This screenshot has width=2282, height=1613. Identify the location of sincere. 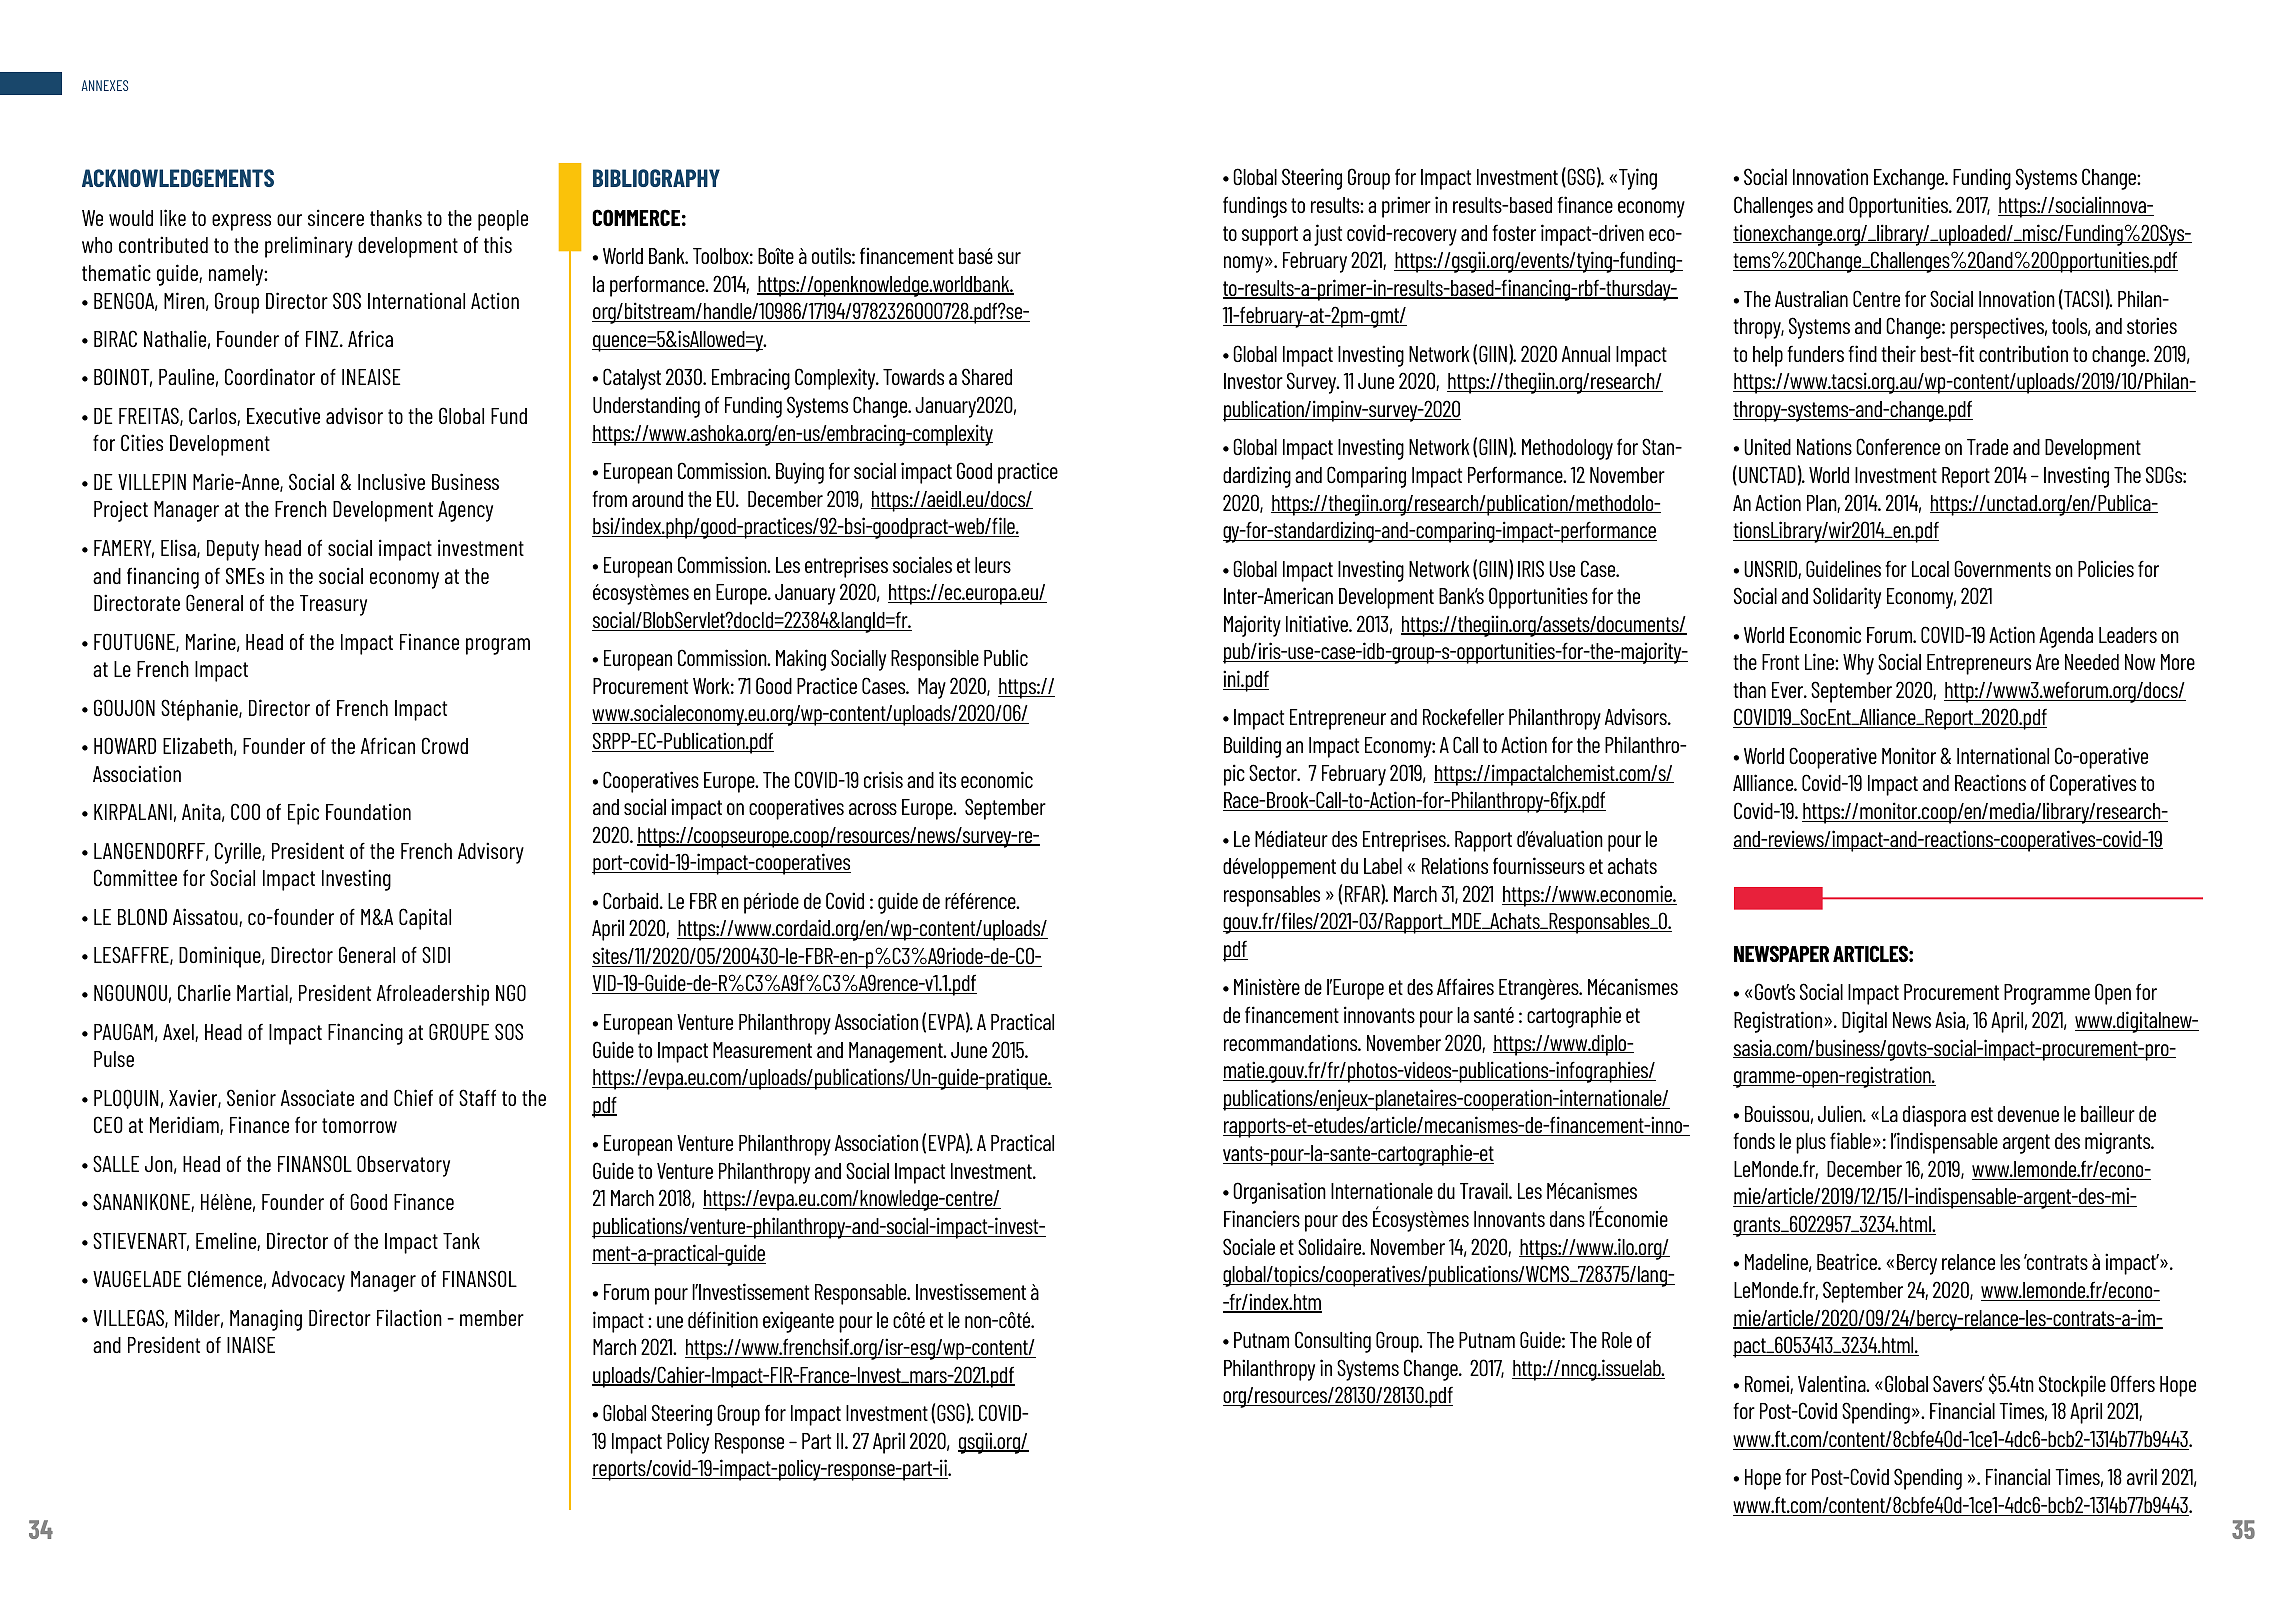
(336, 217).
